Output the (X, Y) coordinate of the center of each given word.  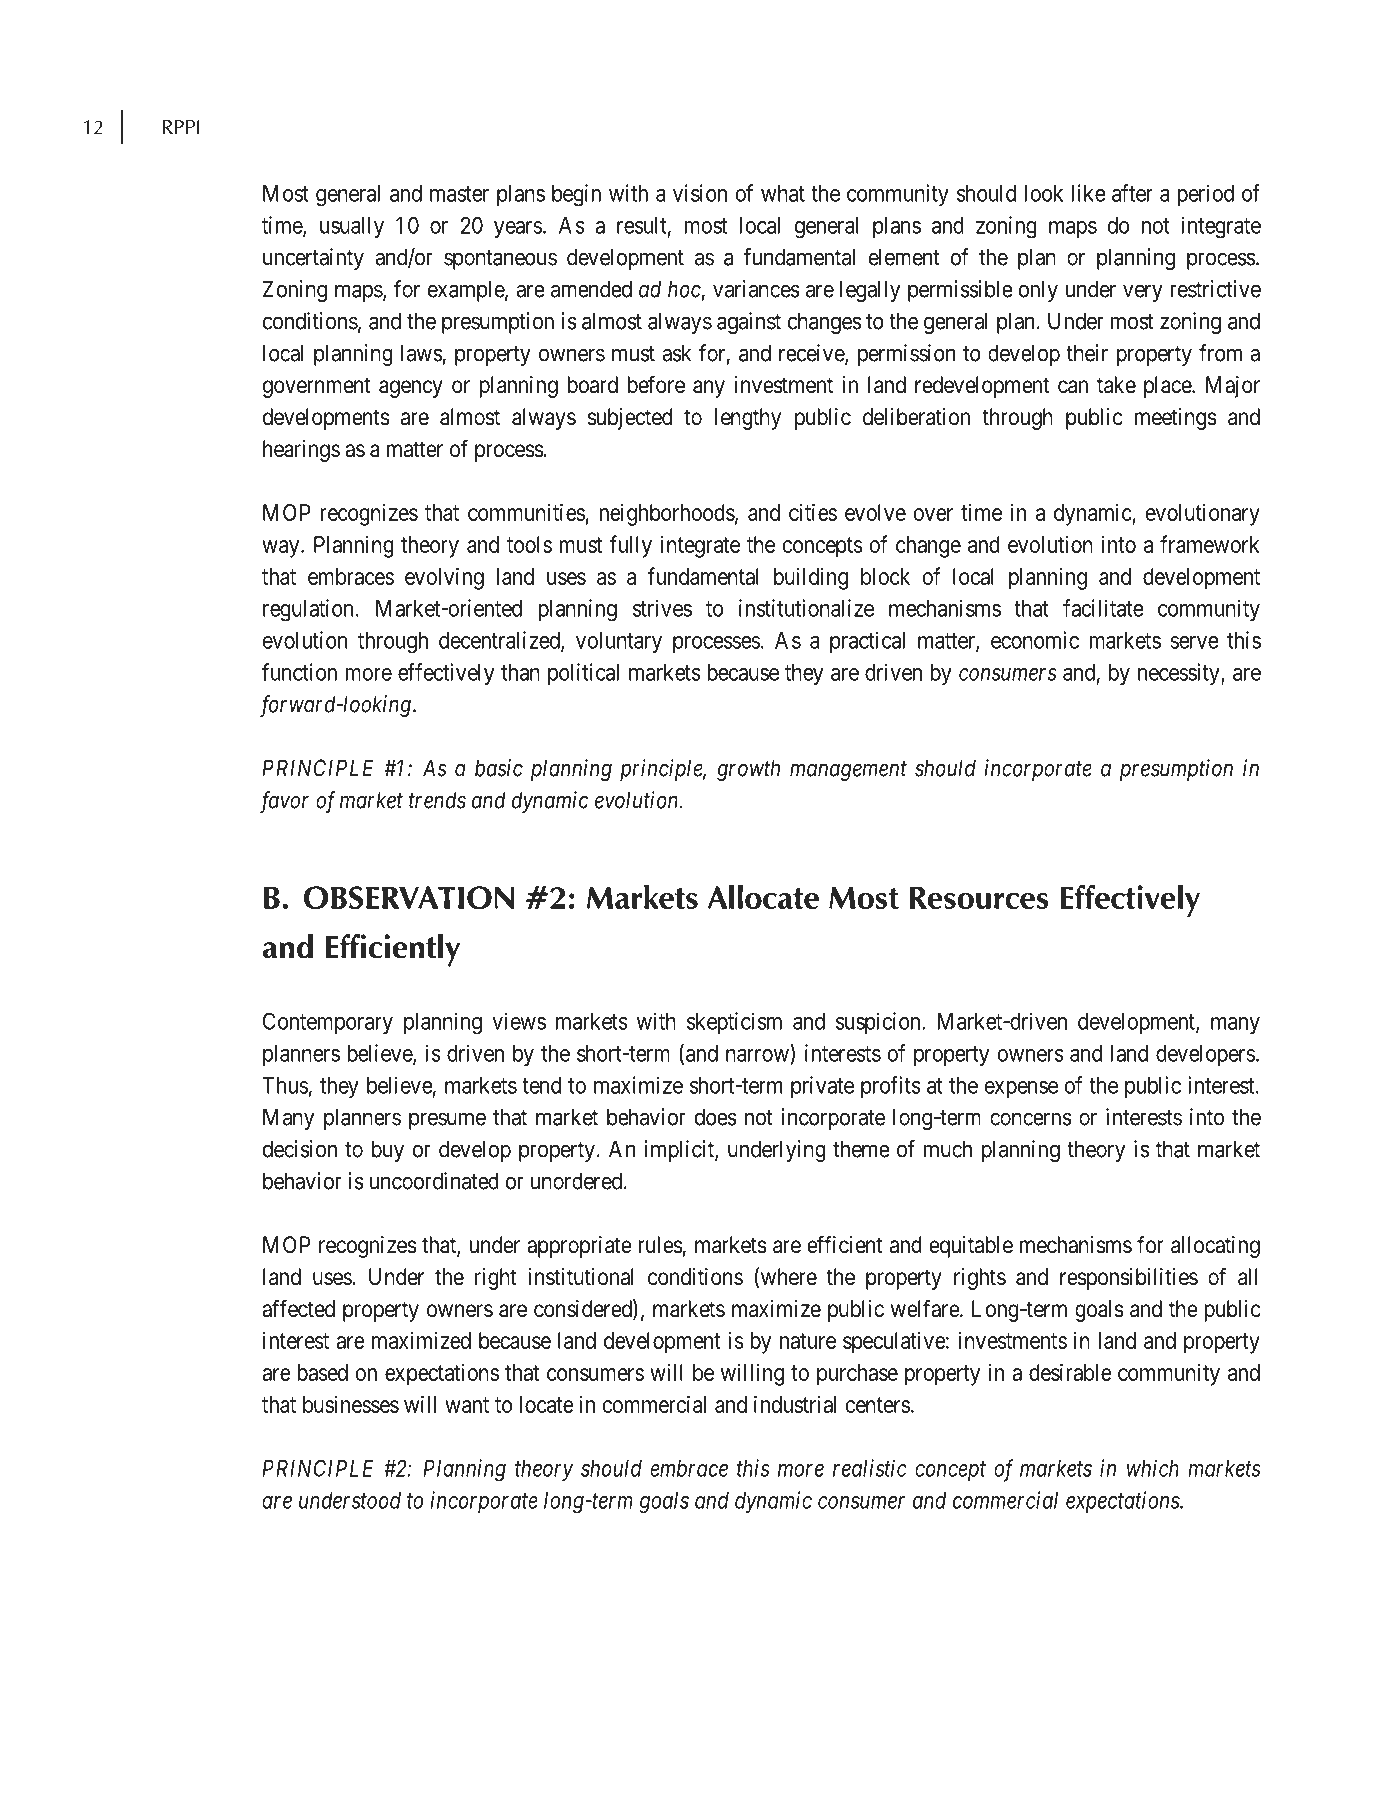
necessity (1180, 674)
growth (748, 770)
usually (352, 228)
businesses (351, 1404)
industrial (795, 1404)
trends (437, 800)
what (783, 193)
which (1153, 1468)
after (1132, 193)
